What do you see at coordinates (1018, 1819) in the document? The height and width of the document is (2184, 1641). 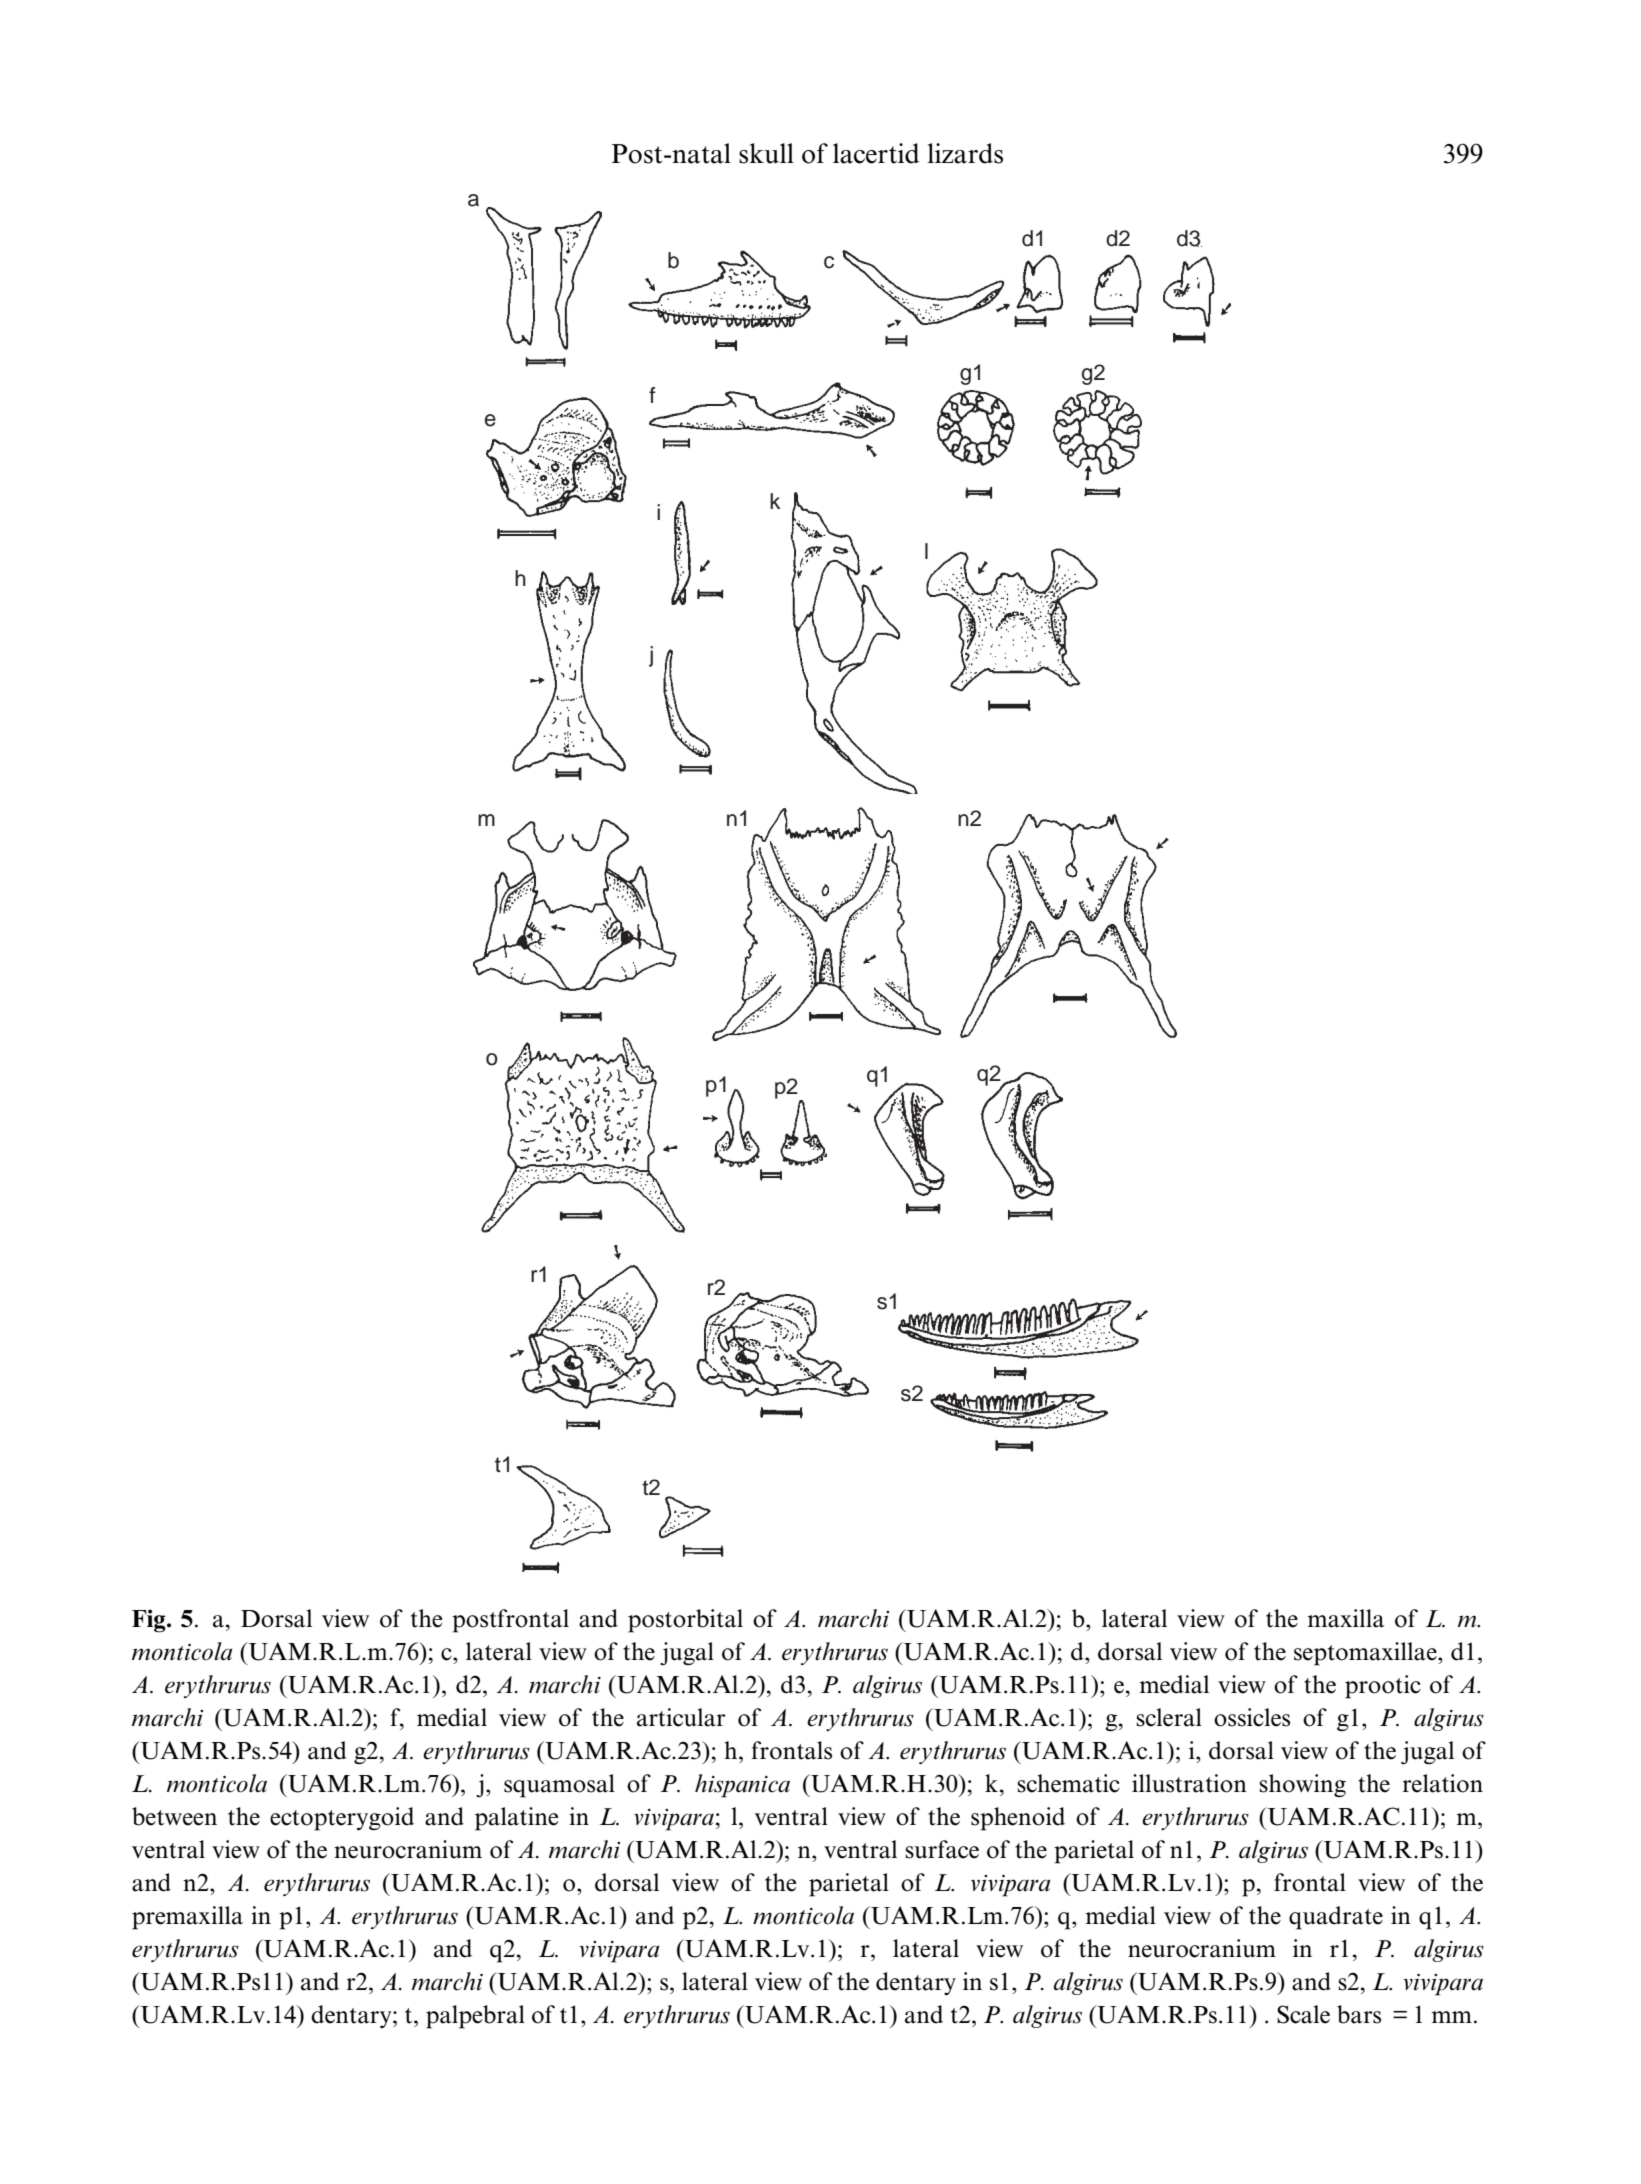 I see `sphenoid` at bounding box center [1018, 1819].
